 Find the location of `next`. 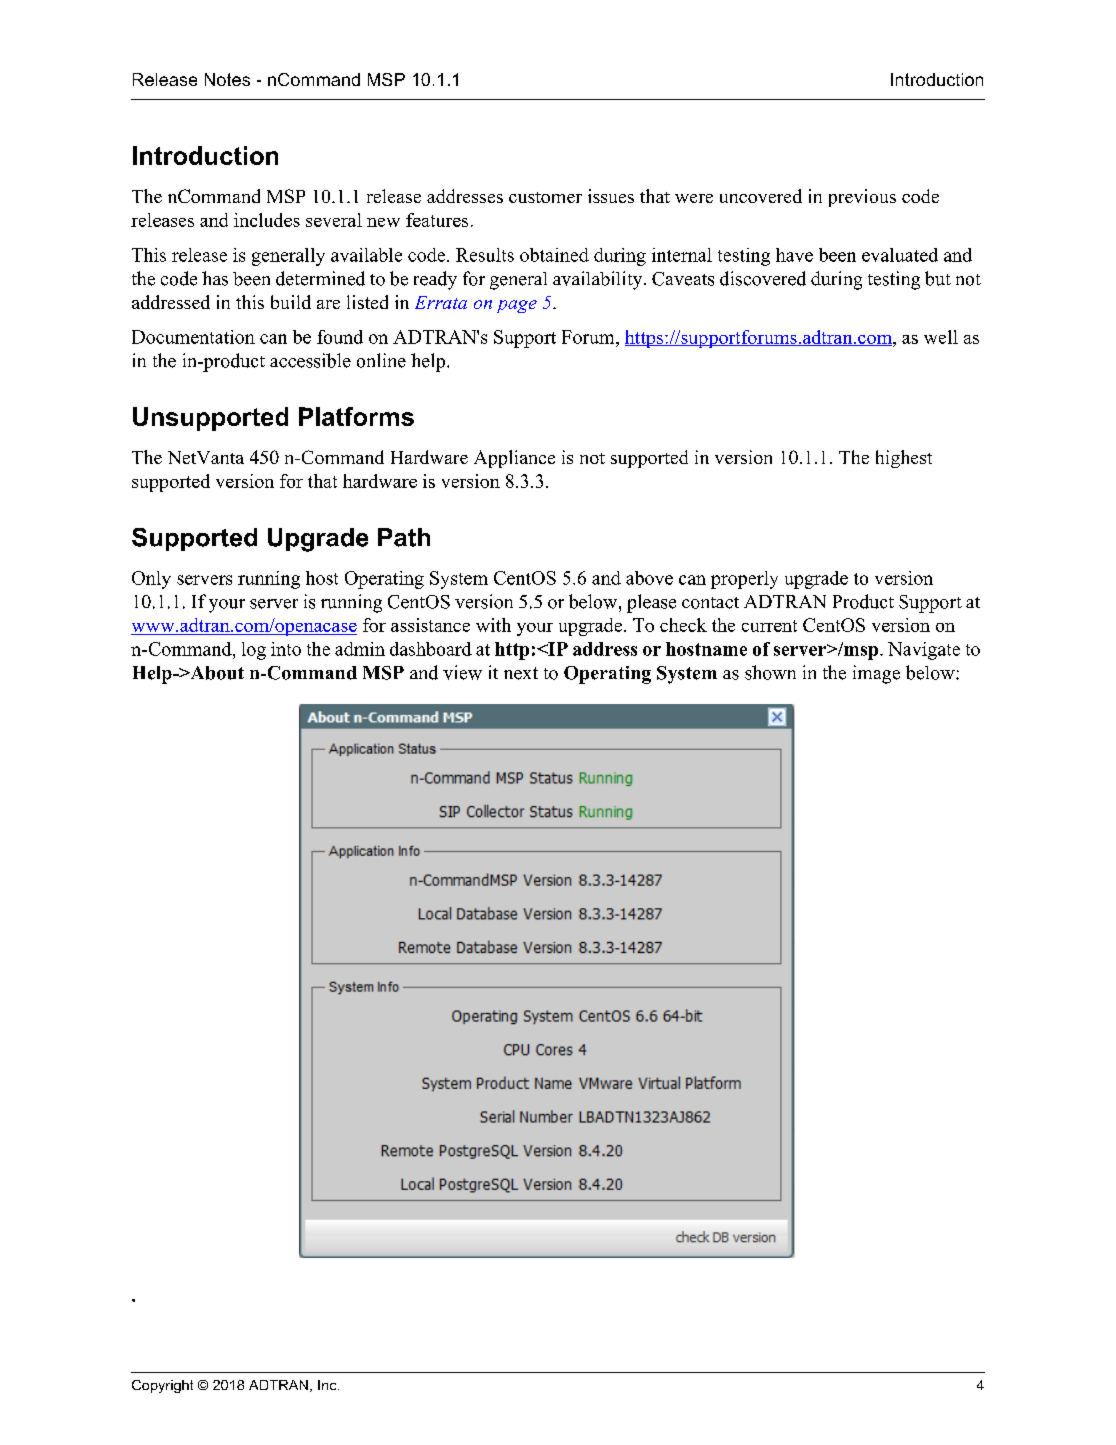

next is located at coordinates (521, 673).
